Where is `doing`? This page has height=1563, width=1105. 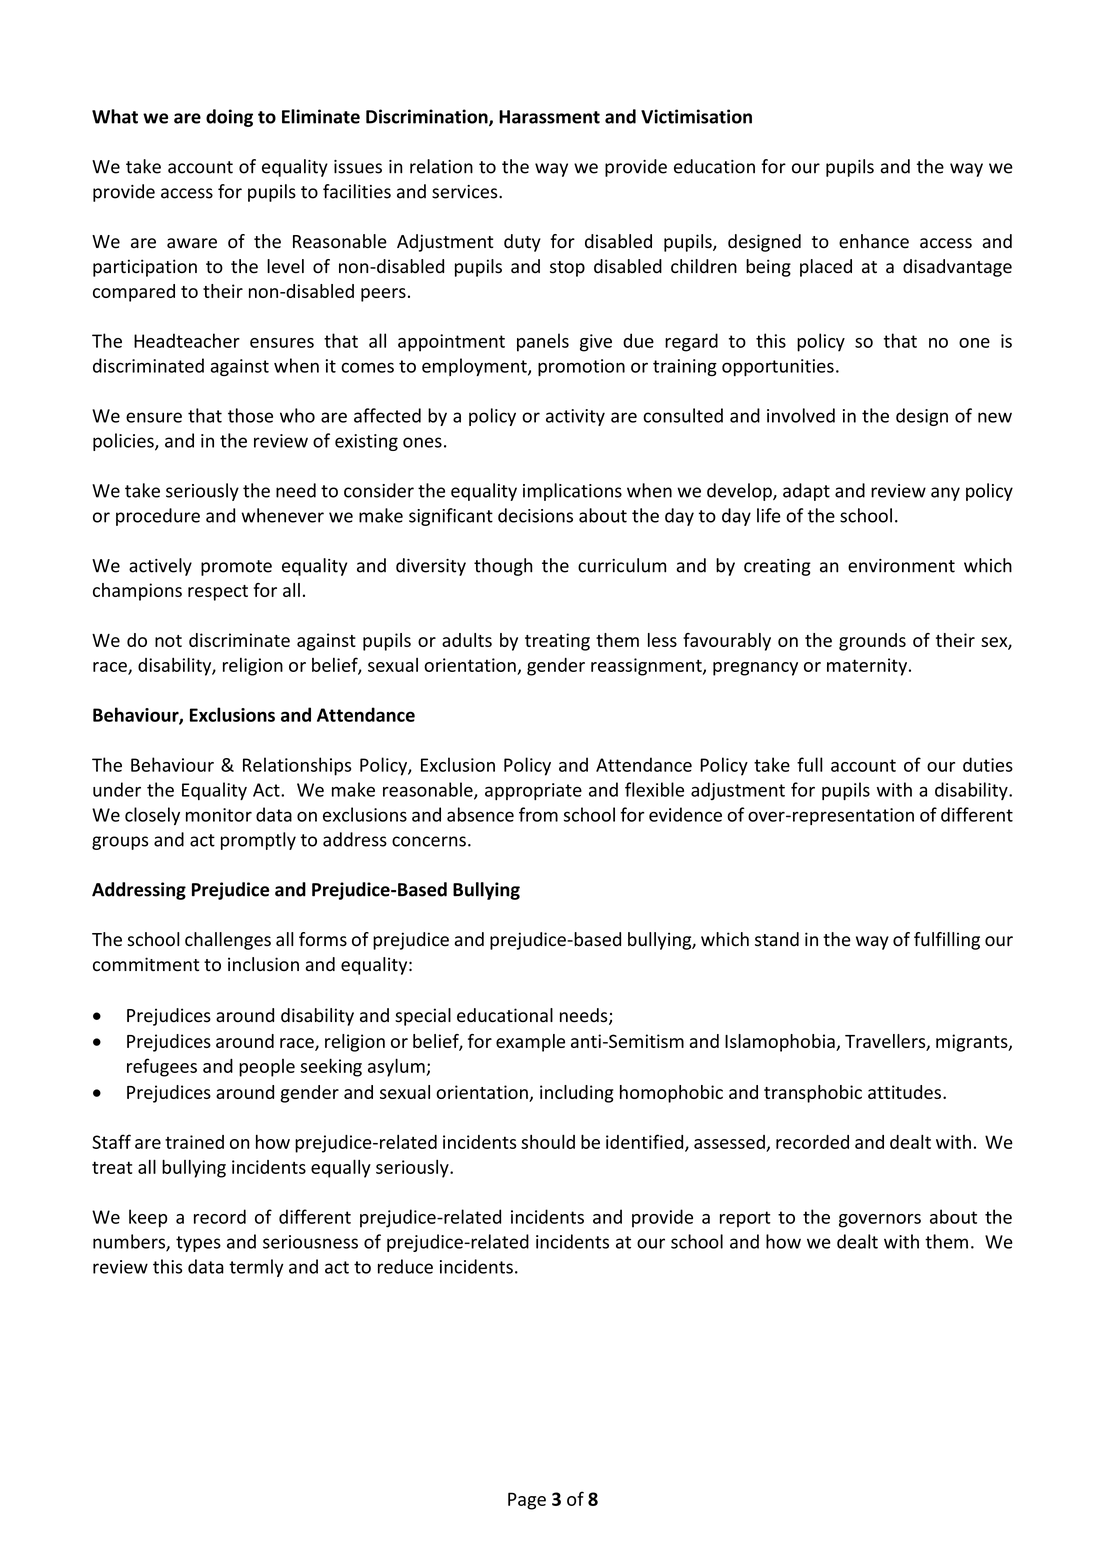 doing is located at coordinates (229, 118).
